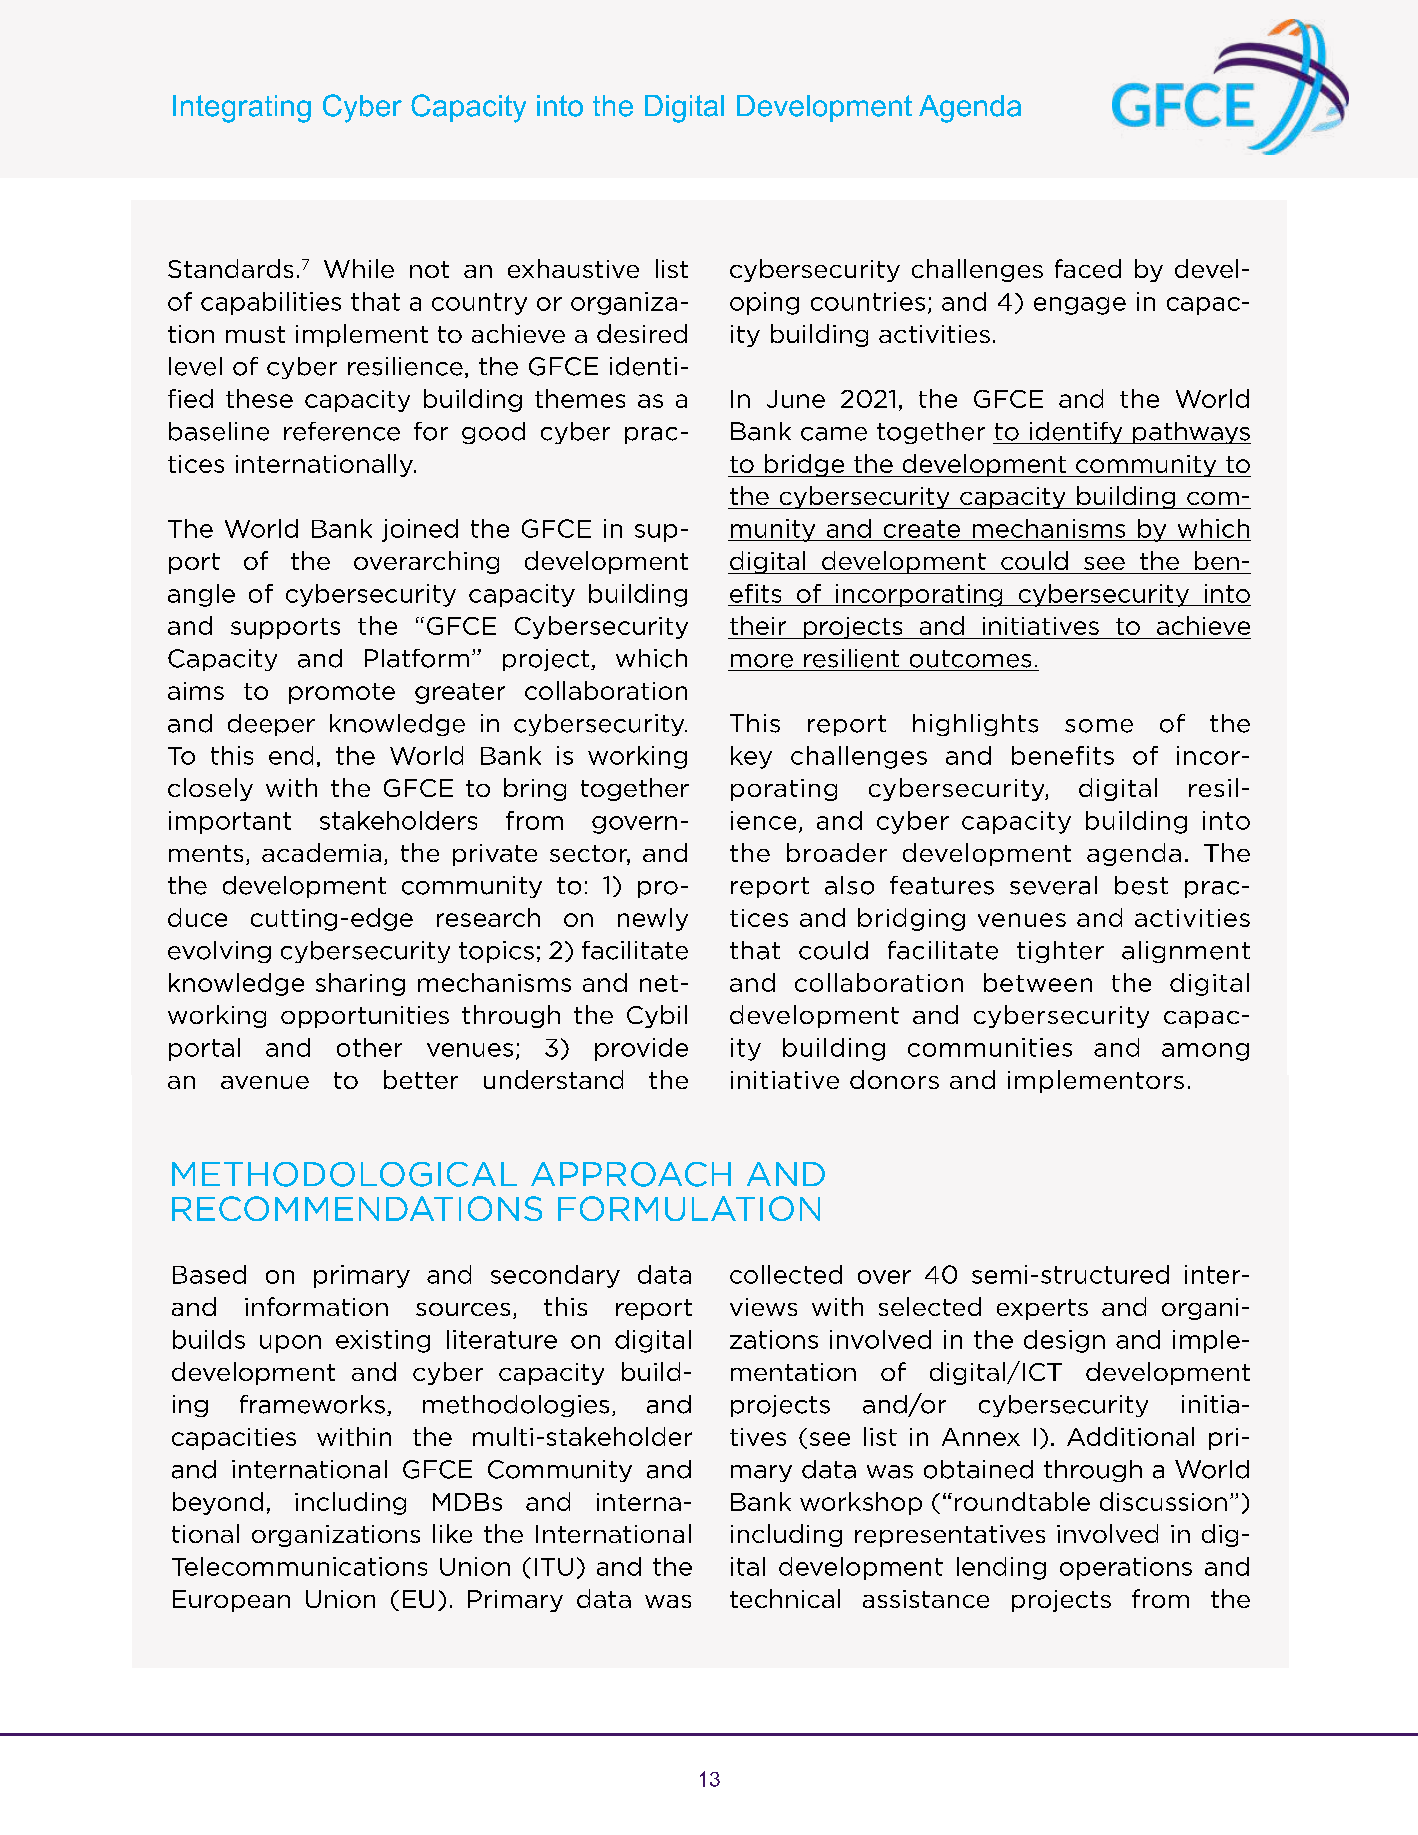 The height and width of the screenshot is (1835, 1418). What do you see at coordinates (785, 1598) in the screenshot?
I see `technical` at bounding box center [785, 1598].
